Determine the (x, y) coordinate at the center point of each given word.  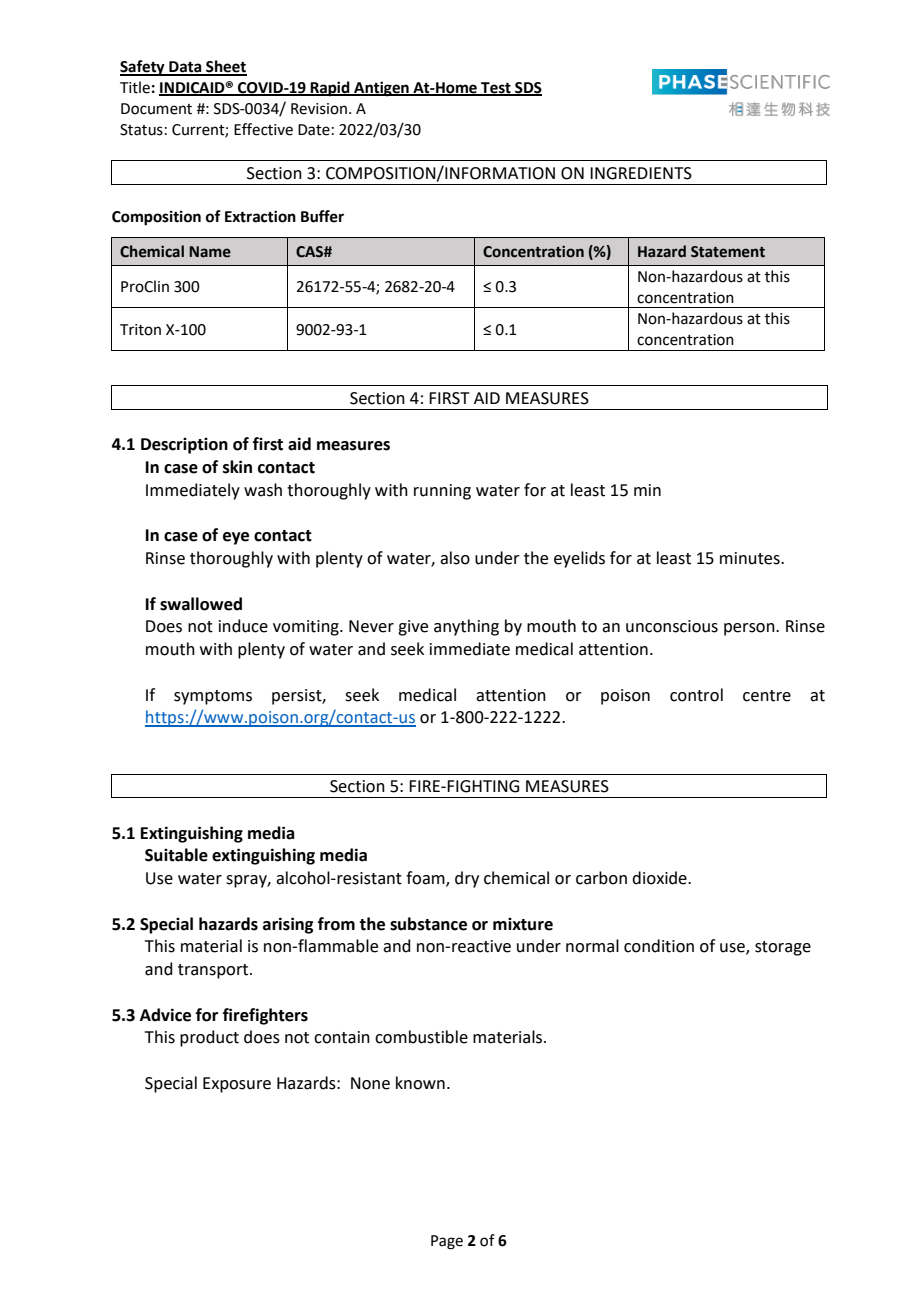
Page (447, 1242)
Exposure (237, 1085)
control (696, 695)
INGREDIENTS (641, 173)
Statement (728, 252)
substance (428, 924)
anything (466, 627)
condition (659, 946)
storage (783, 948)
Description (184, 446)
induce (243, 626)
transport (214, 971)
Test (496, 89)
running (442, 492)
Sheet (225, 67)
